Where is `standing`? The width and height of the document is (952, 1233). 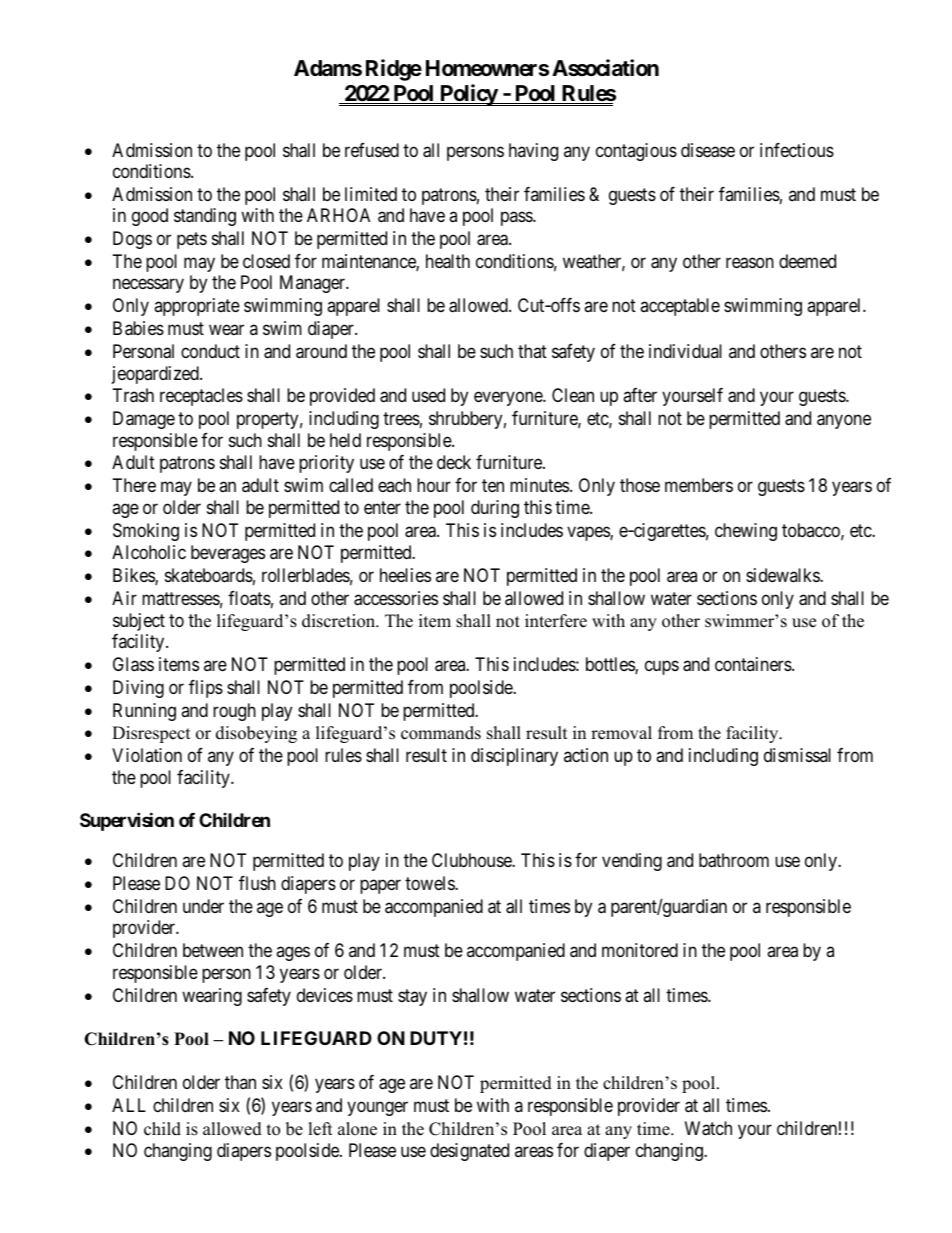
standing is located at coordinates (205, 217).
